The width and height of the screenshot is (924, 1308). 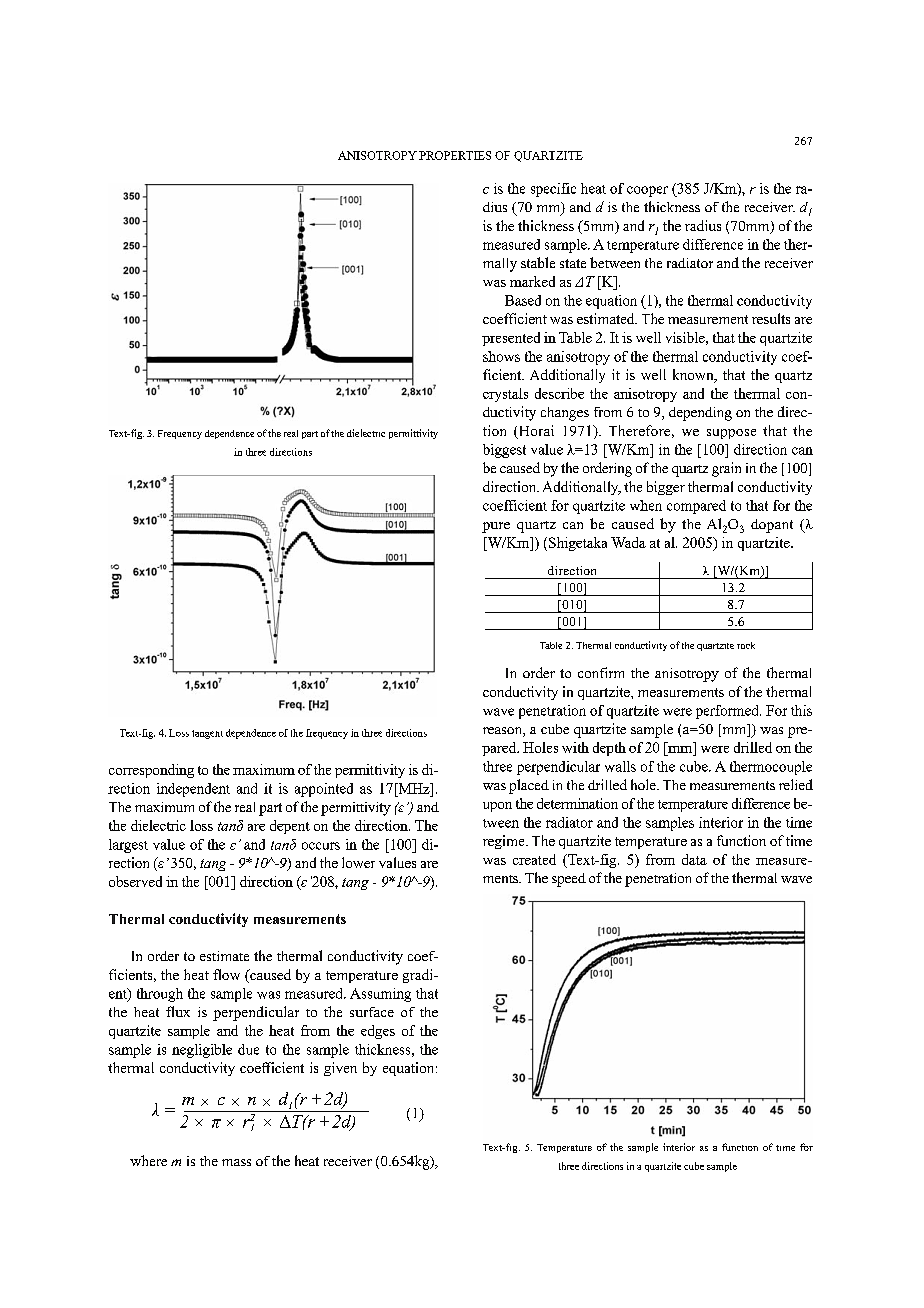 What do you see at coordinates (505, 842) in the screenshot?
I see `regime` at bounding box center [505, 842].
